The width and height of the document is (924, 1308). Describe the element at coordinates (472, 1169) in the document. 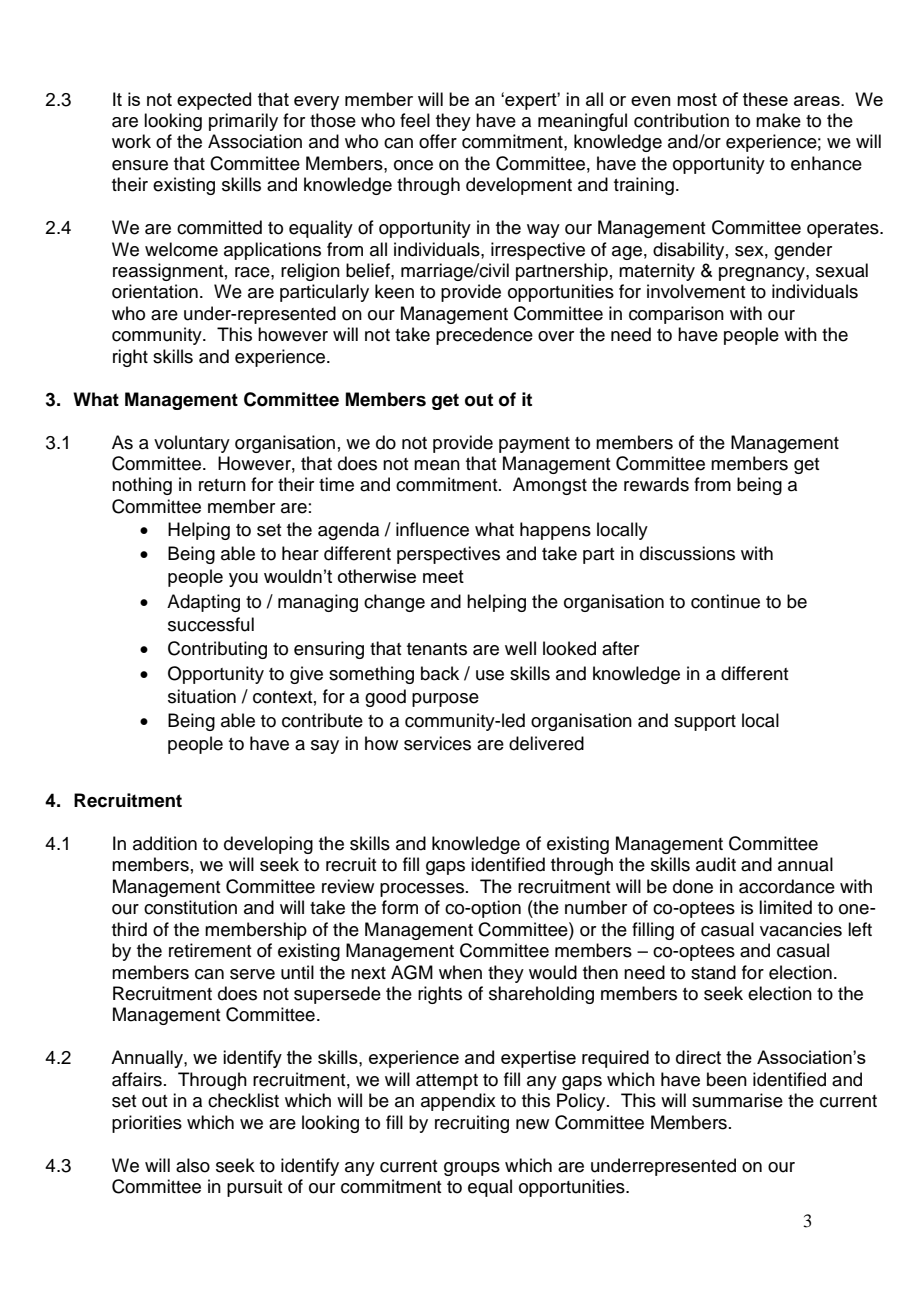

I see `groups` at that location.
